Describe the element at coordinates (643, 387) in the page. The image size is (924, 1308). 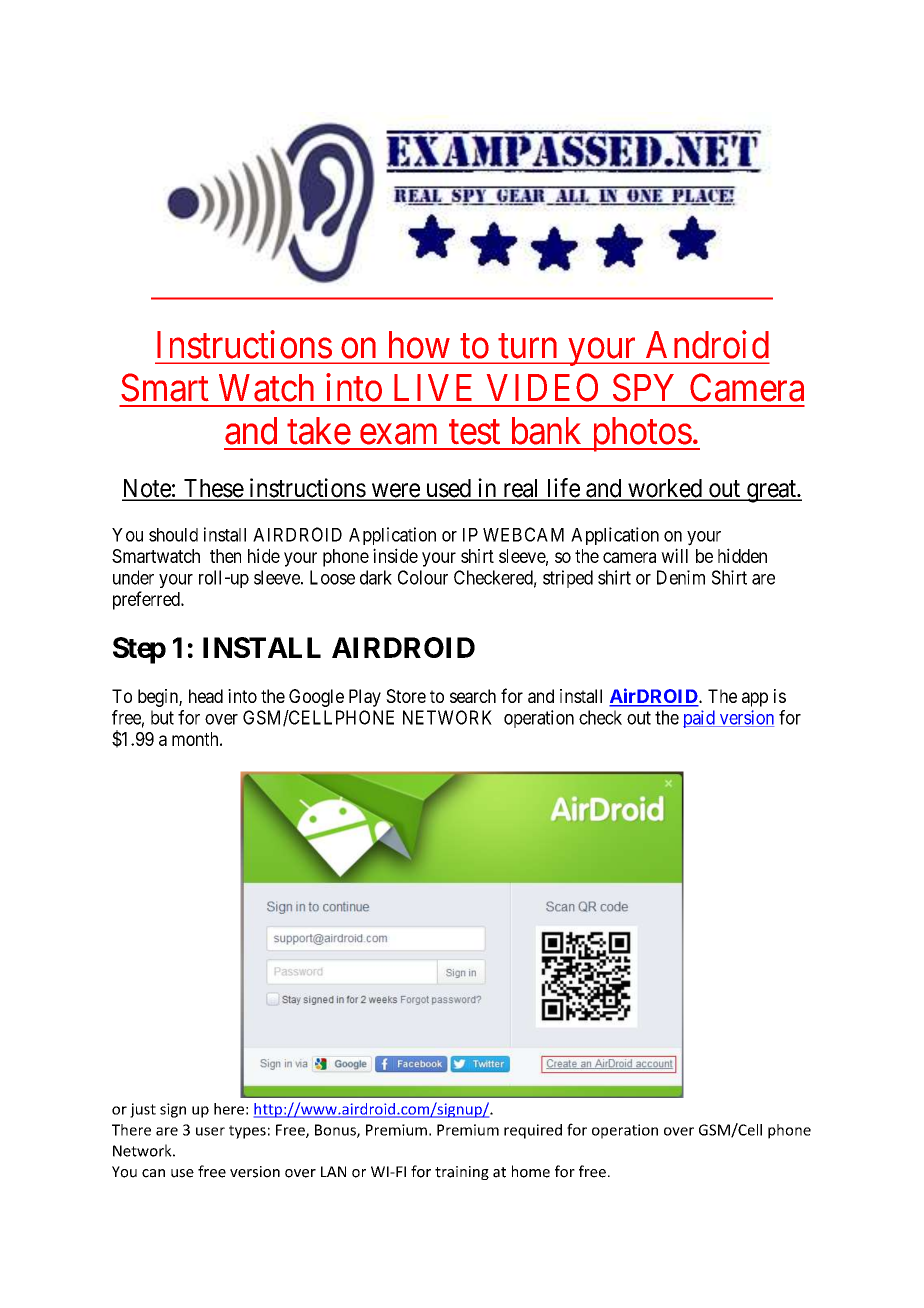
I see `SPY` at that location.
